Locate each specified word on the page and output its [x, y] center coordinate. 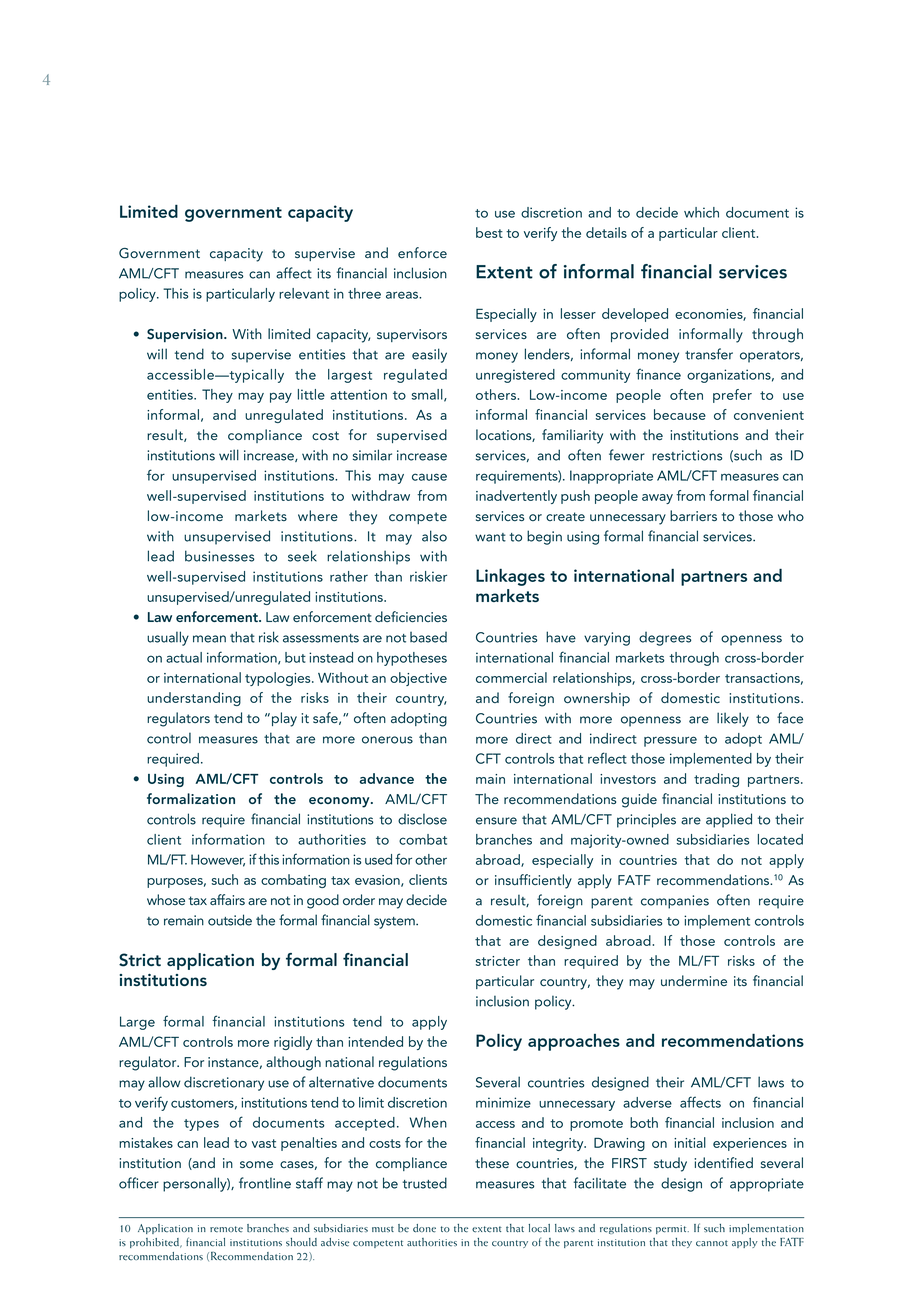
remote [226, 1229]
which [701, 212]
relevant [304, 293]
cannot [712, 1243]
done [424, 1228]
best [489, 232]
